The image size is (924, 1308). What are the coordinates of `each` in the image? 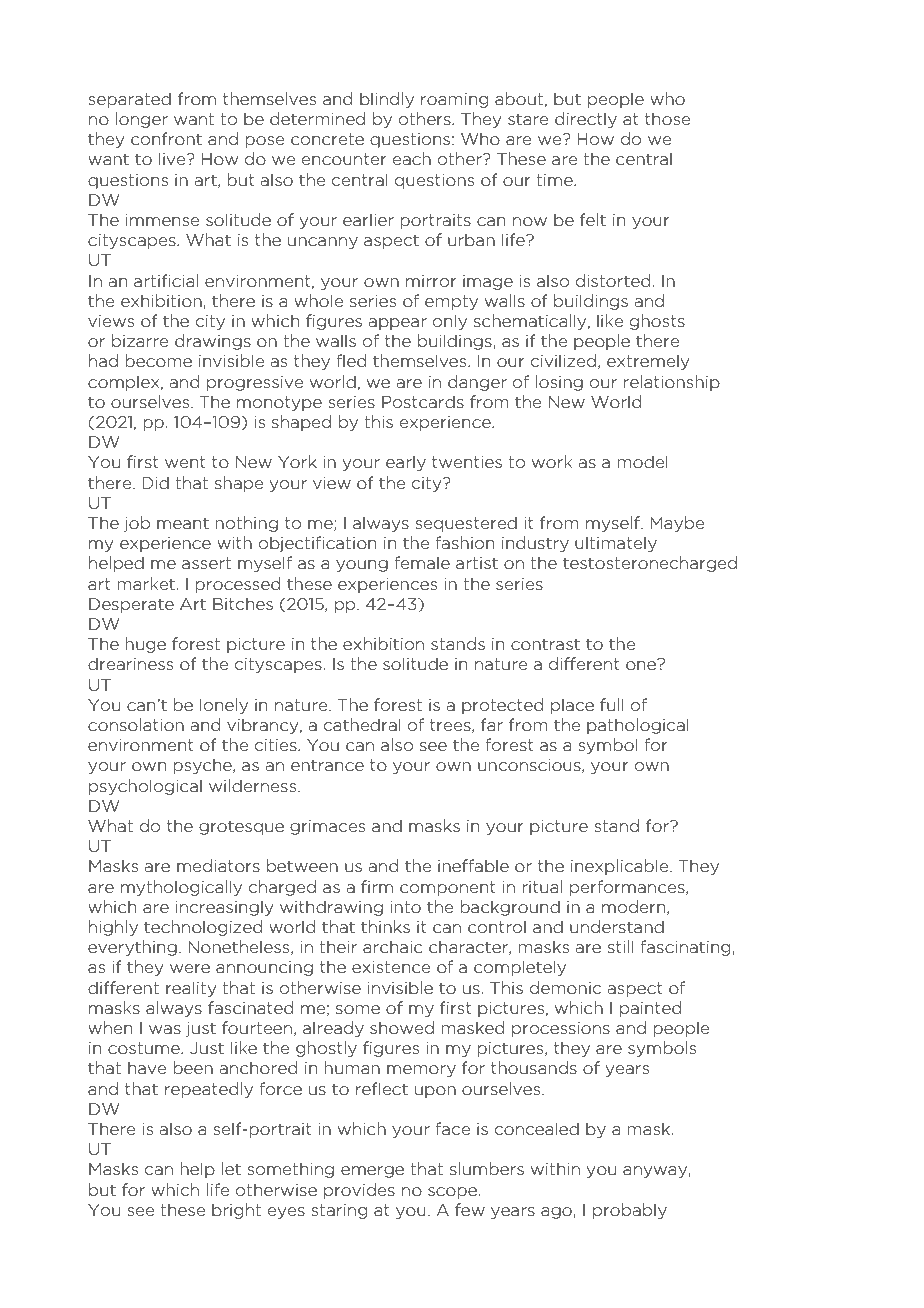 It's located at (412, 158).
